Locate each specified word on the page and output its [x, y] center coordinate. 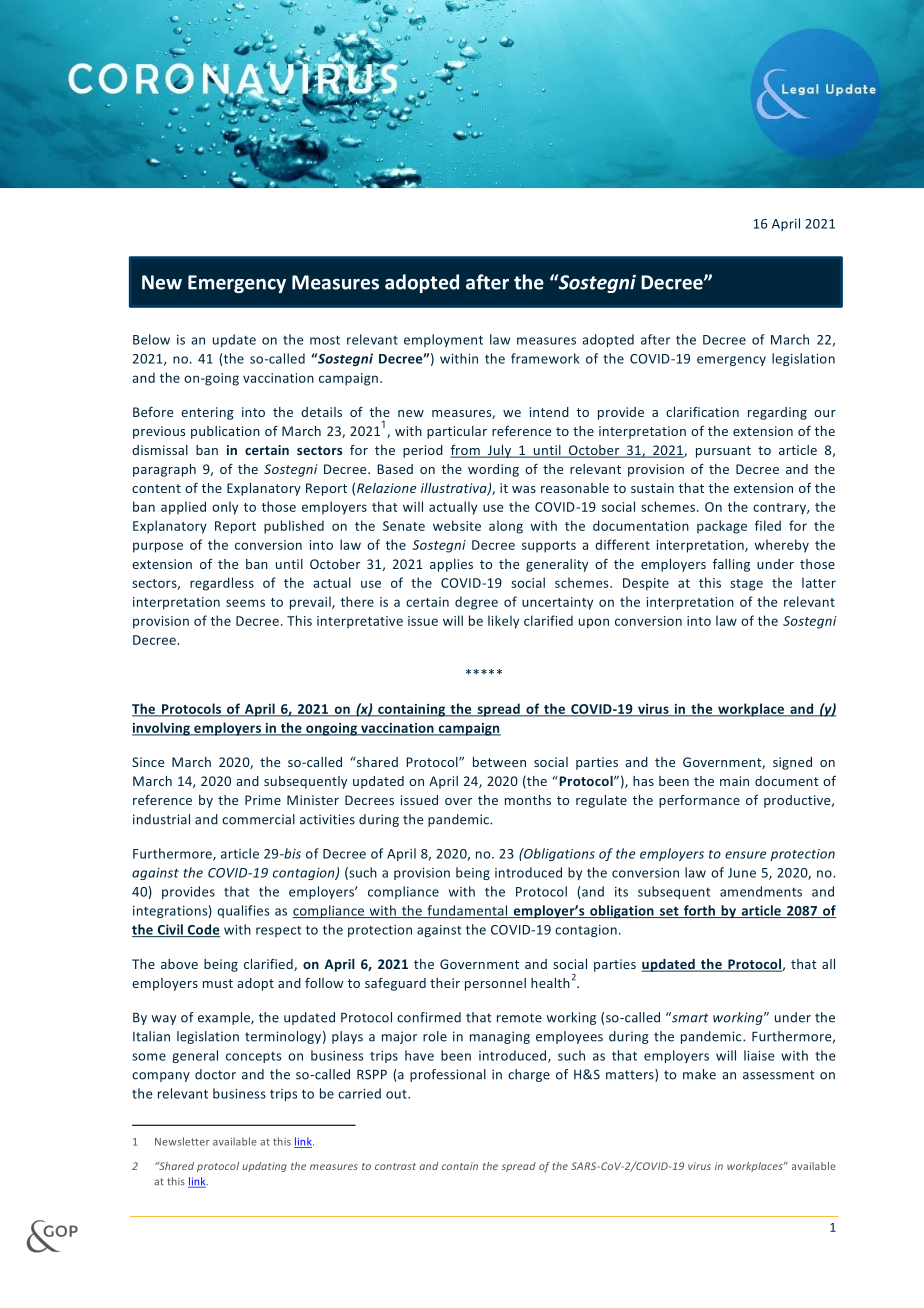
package [722, 527]
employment [443, 340]
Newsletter [182, 1141]
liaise [759, 1055]
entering [207, 413]
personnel [495, 984]
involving [162, 729]
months [528, 800]
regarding [777, 413]
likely [503, 622]
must [218, 983]
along [506, 527]
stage [746, 585]
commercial [258, 819]
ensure [745, 855]
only [225, 508]
